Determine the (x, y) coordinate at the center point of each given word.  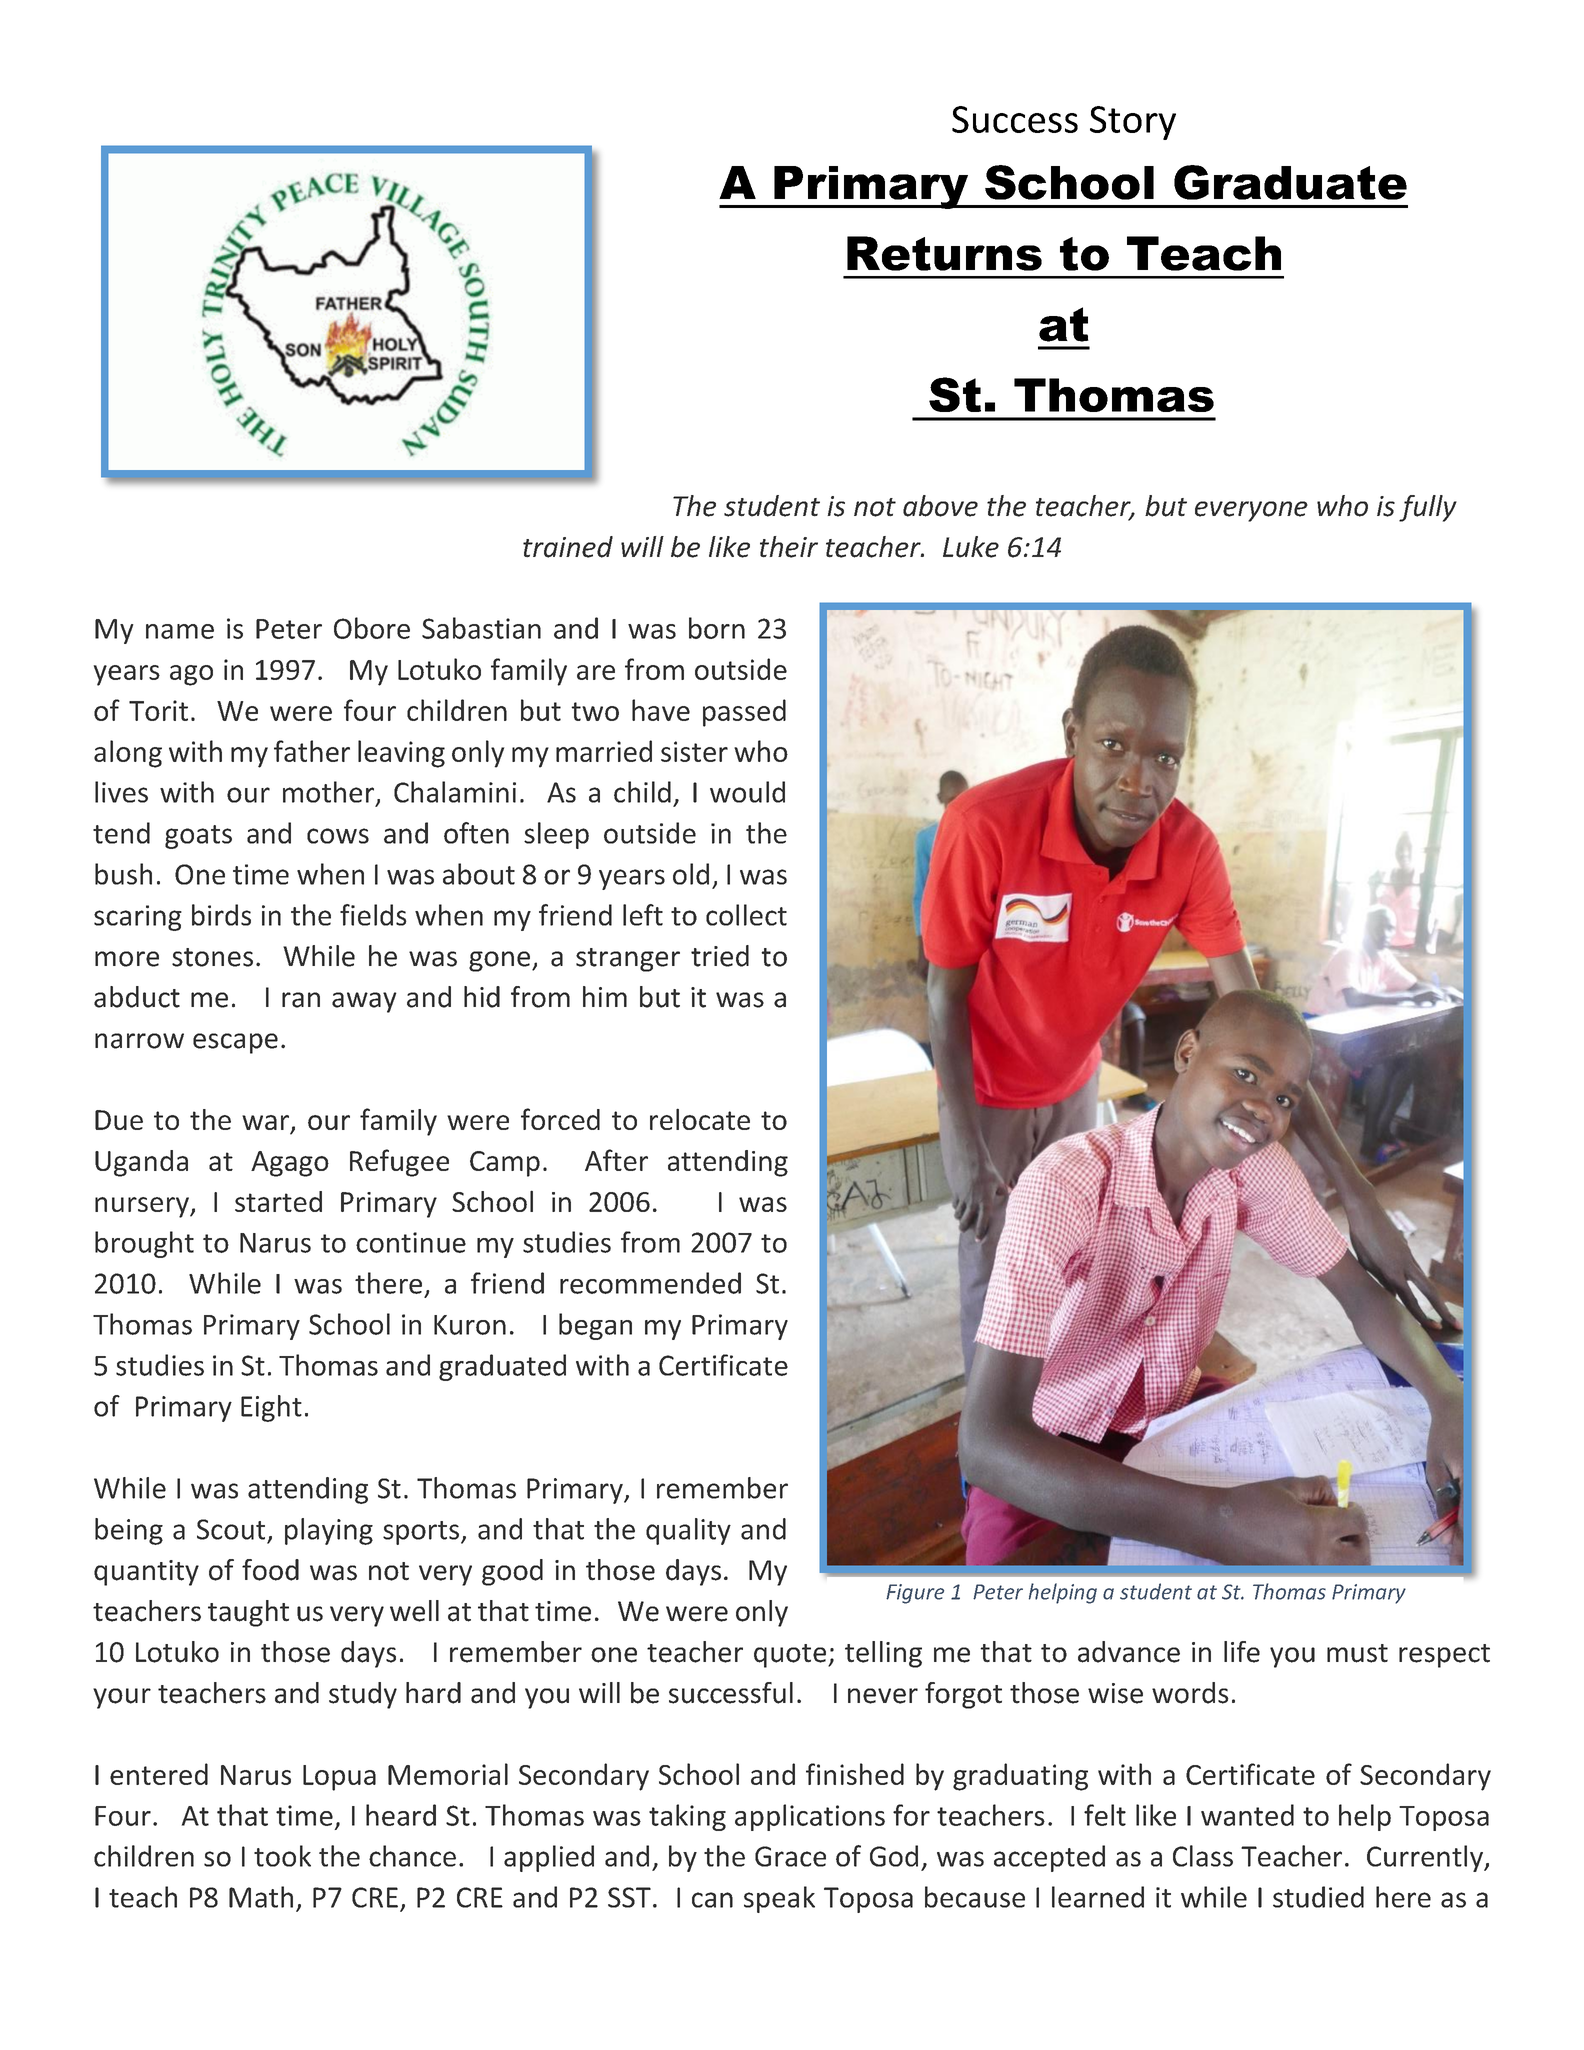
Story (1133, 123)
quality (688, 1531)
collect (746, 915)
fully (1428, 508)
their (789, 547)
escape (235, 1043)
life (1242, 1652)
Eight (271, 1408)
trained (568, 547)
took (282, 1856)
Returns (944, 253)
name (180, 631)
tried (720, 956)
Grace (790, 1856)
